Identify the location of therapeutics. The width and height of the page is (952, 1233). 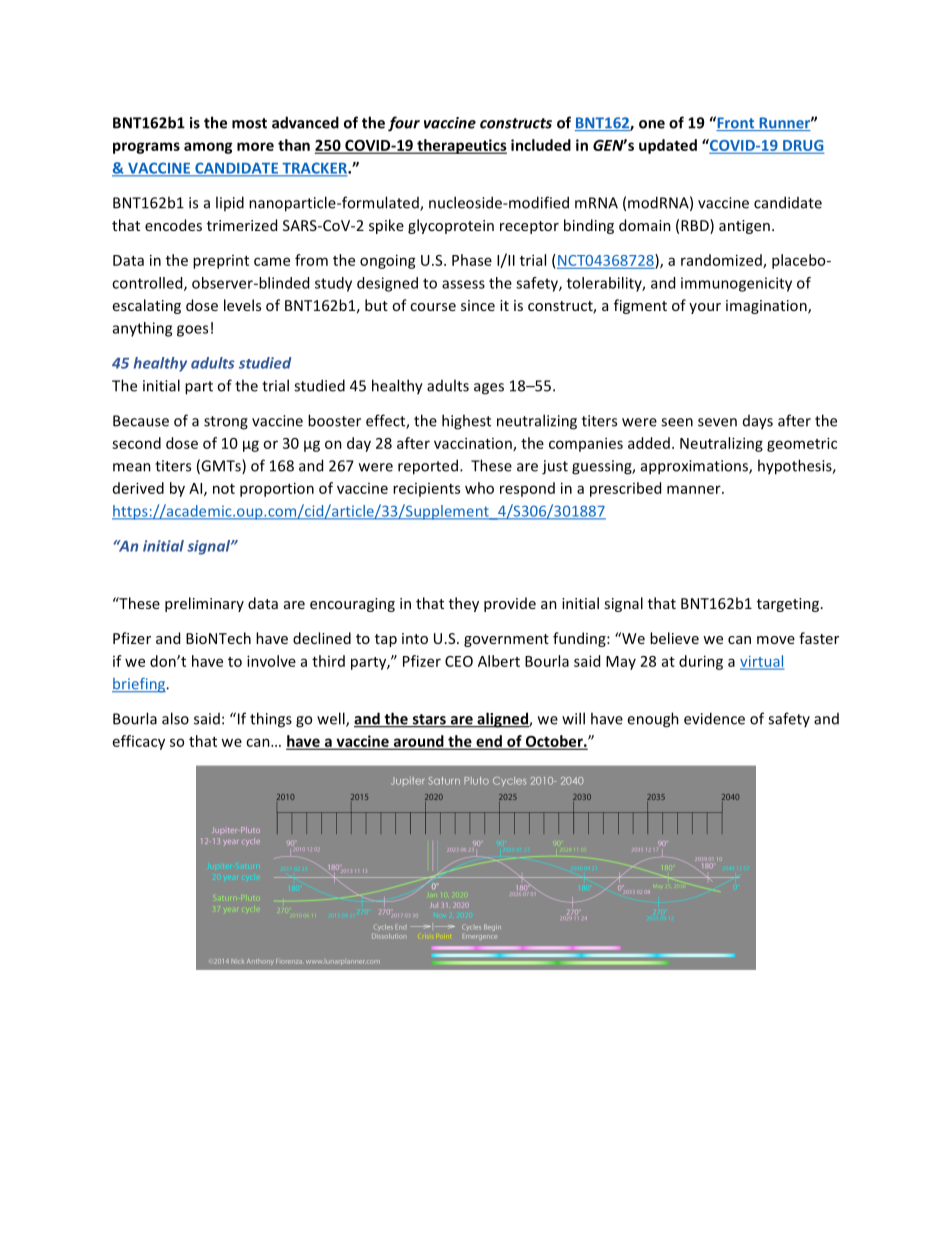
(461, 146).
